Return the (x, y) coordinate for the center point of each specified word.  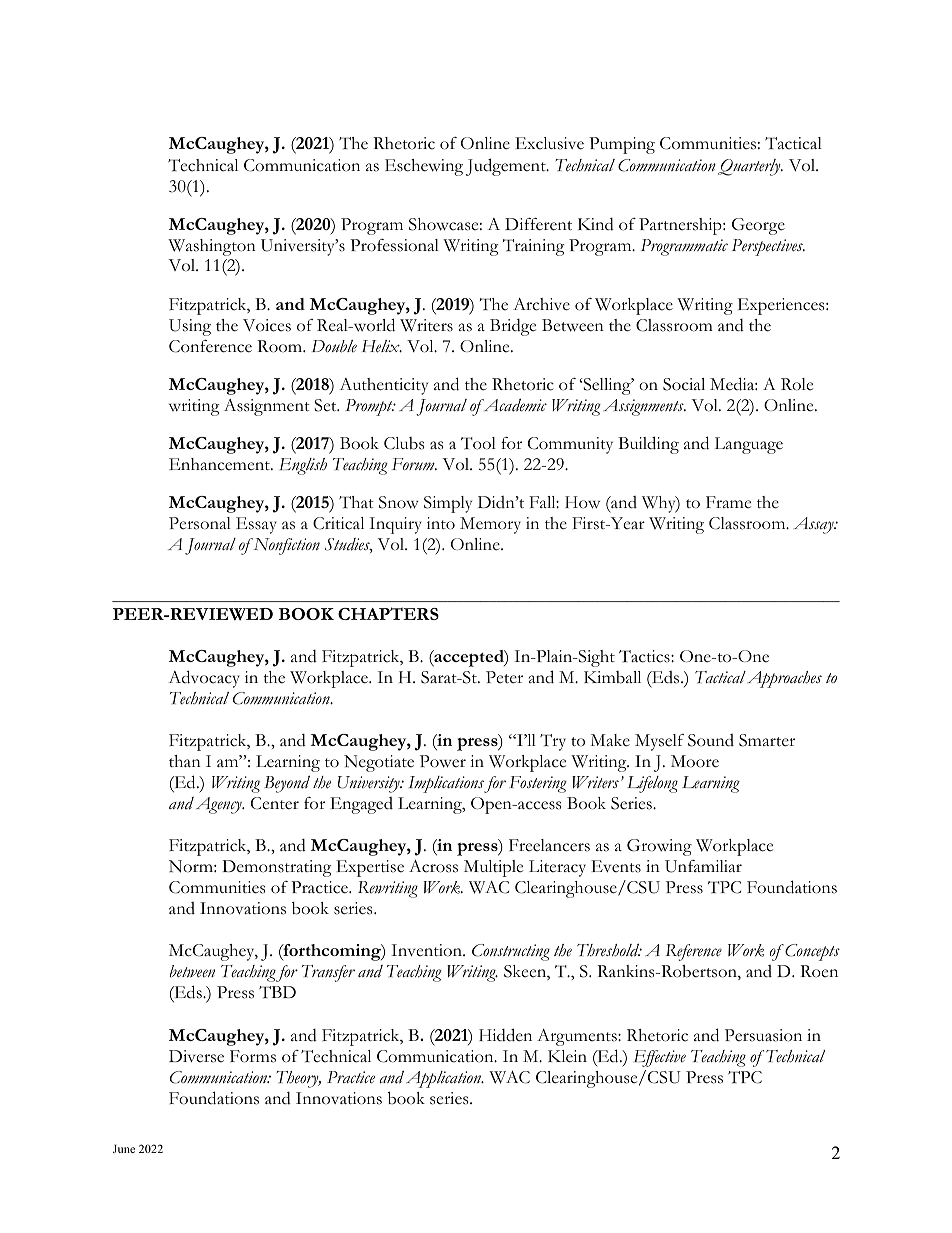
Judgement (507, 167)
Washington (212, 247)
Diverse (196, 1056)
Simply (448, 504)
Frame (728, 502)
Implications (446, 784)
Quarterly (750, 167)
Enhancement (220, 464)
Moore (695, 761)
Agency (220, 805)
